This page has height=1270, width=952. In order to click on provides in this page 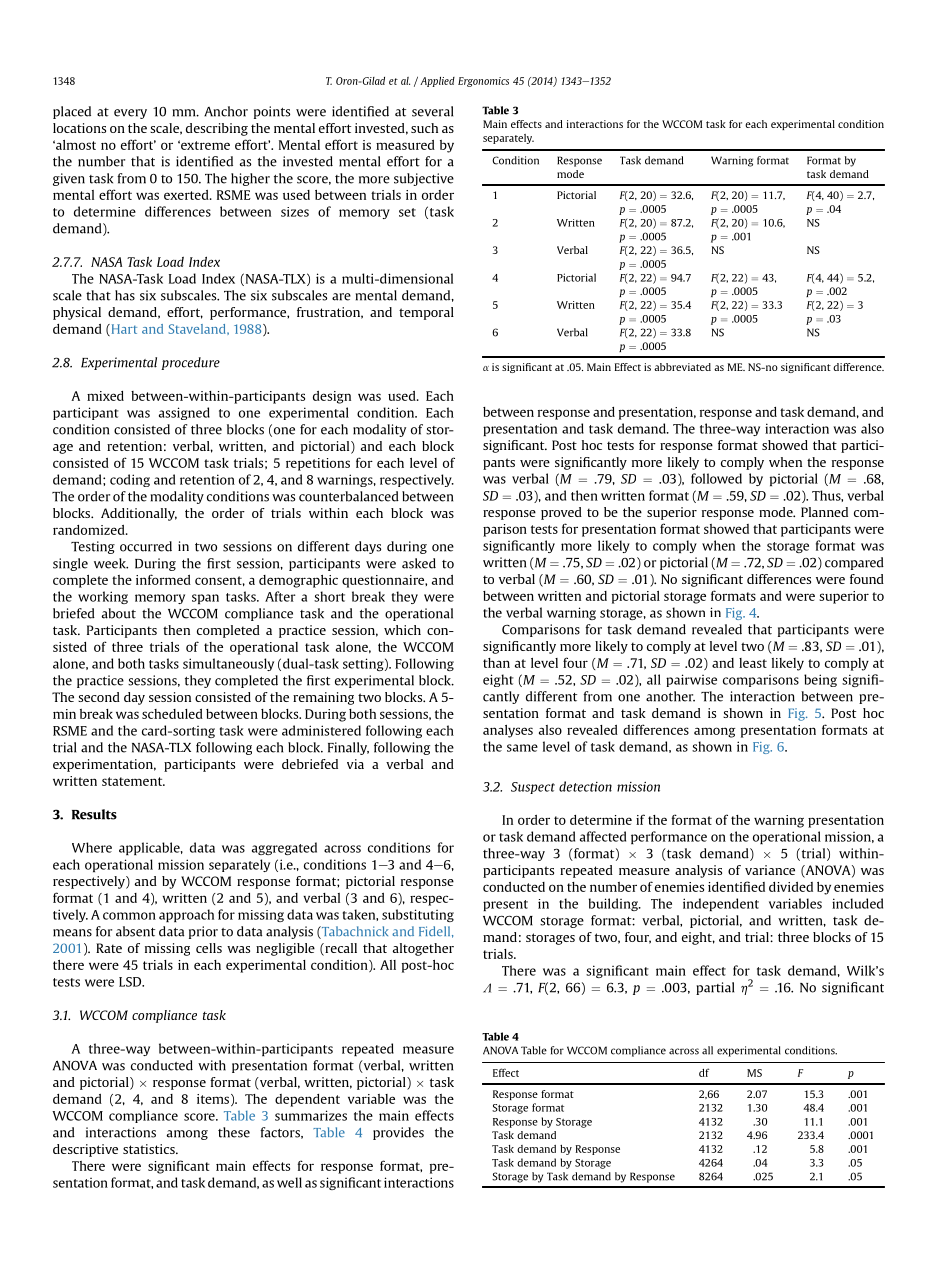, I will do `click(398, 1133)`.
